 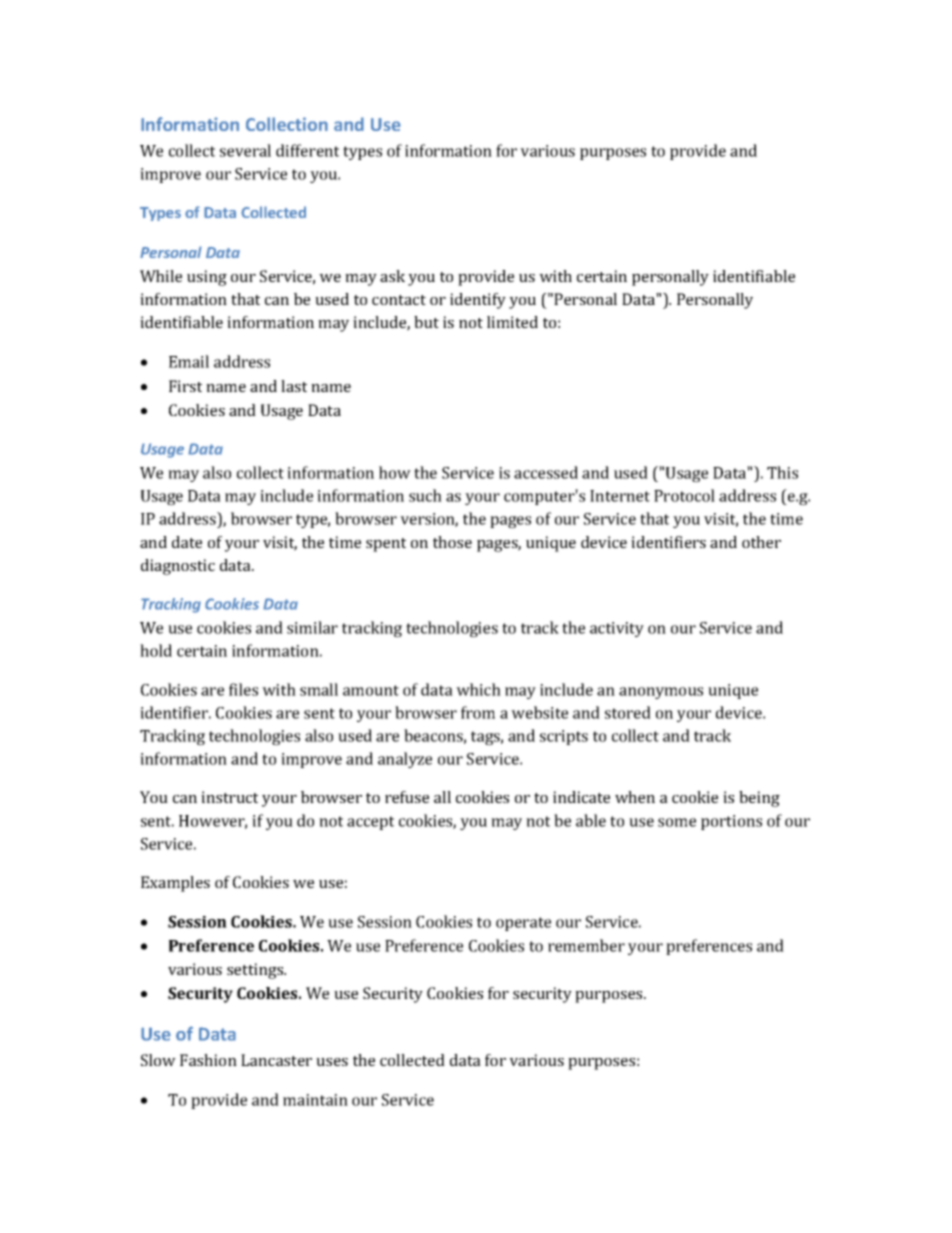 I want to click on refuse, so click(x=407, y=797).
